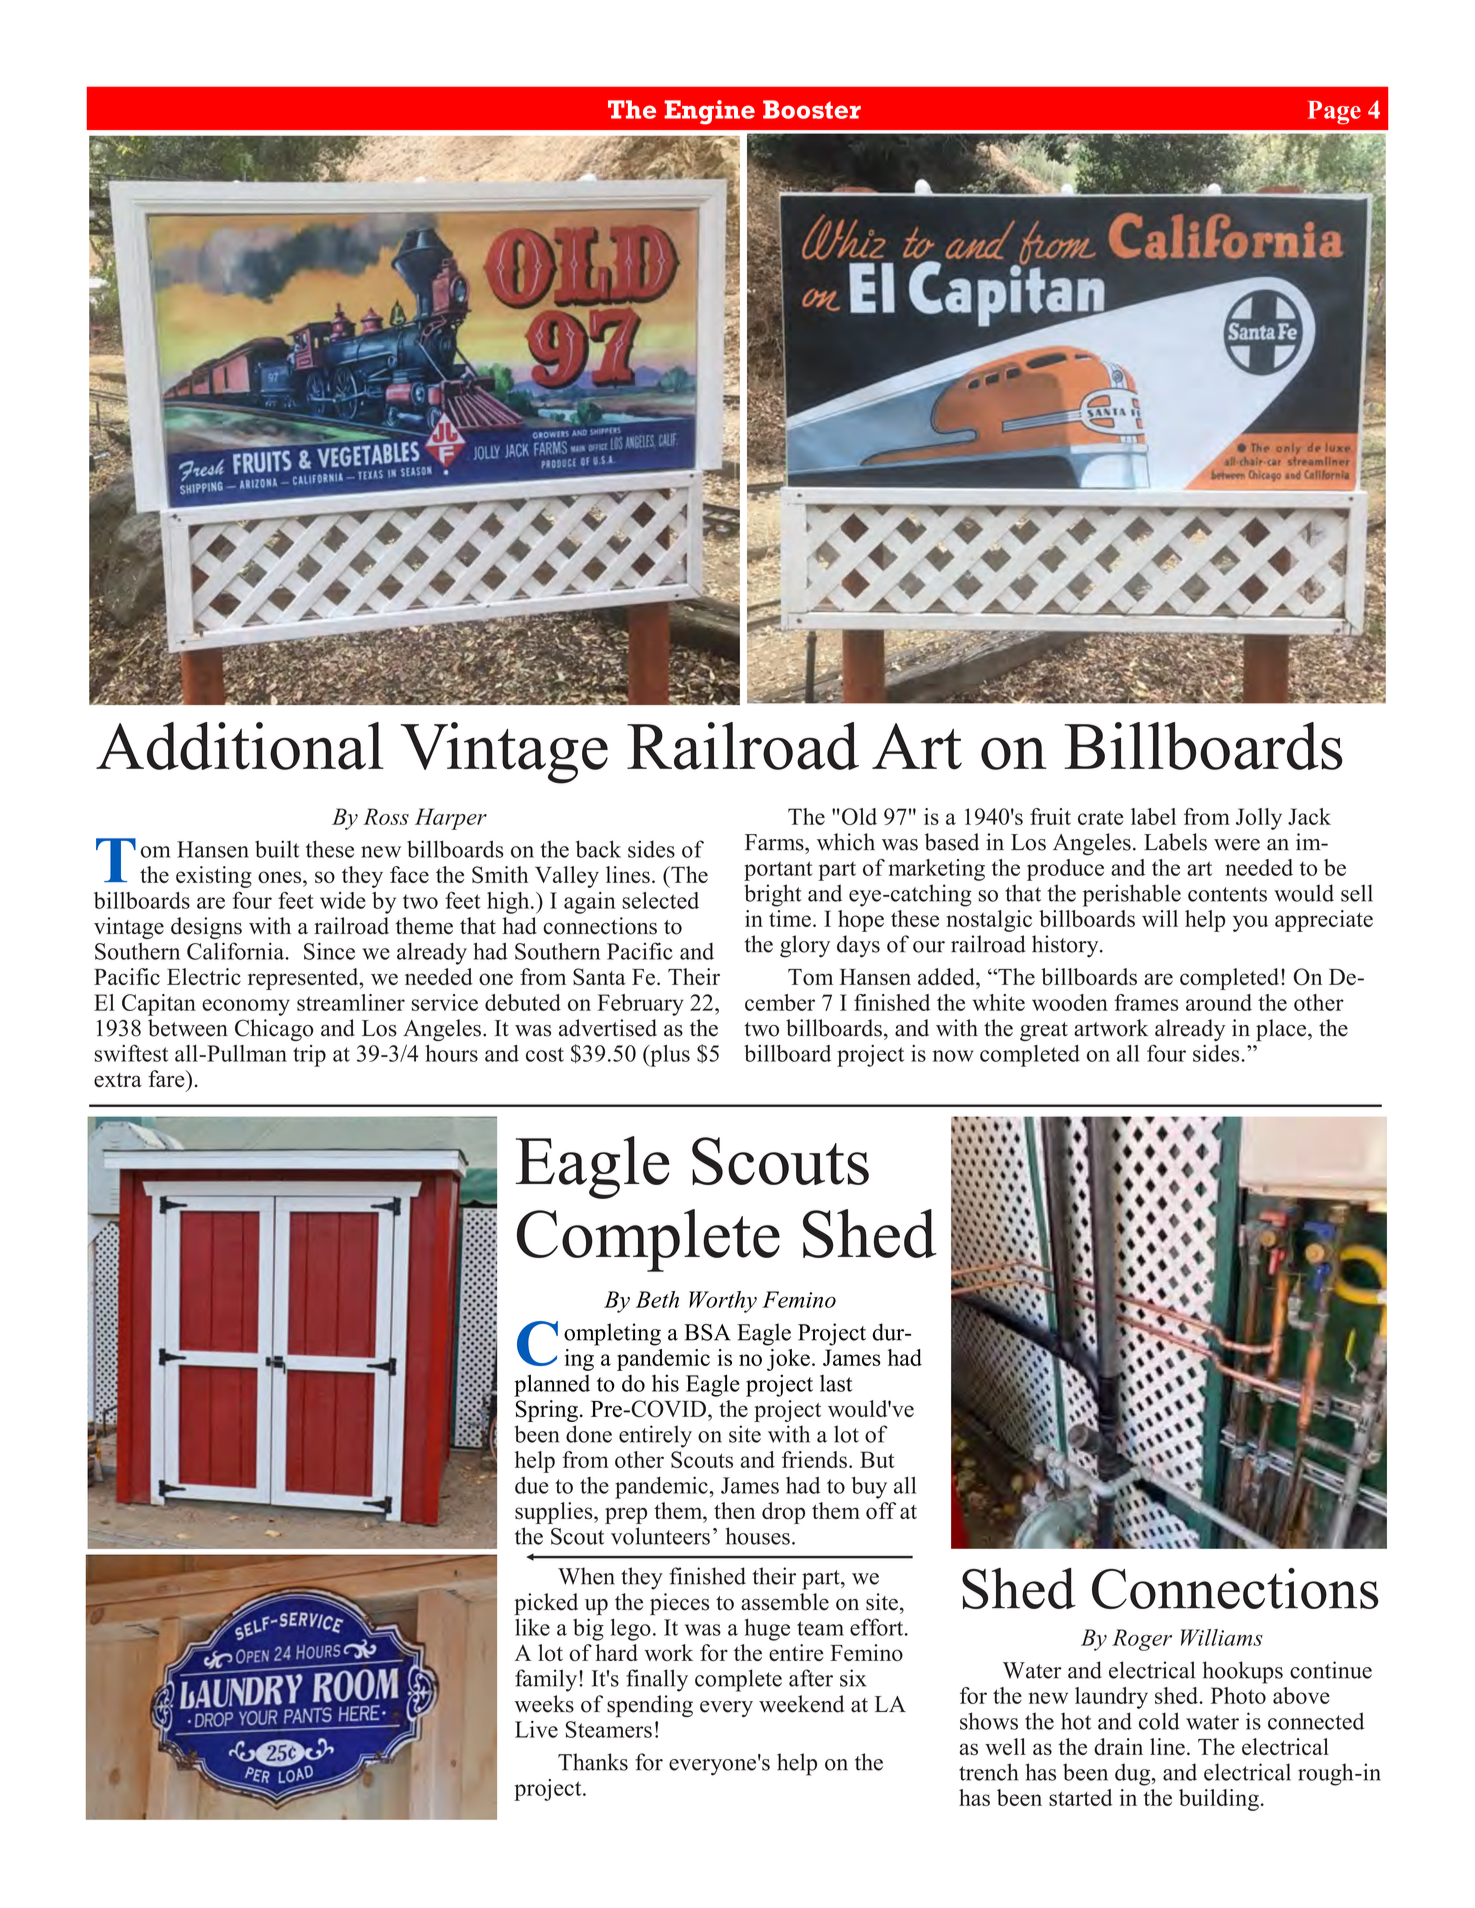 The image size is (1475, 1908). I want to click on fare, so click(167, 1078).
